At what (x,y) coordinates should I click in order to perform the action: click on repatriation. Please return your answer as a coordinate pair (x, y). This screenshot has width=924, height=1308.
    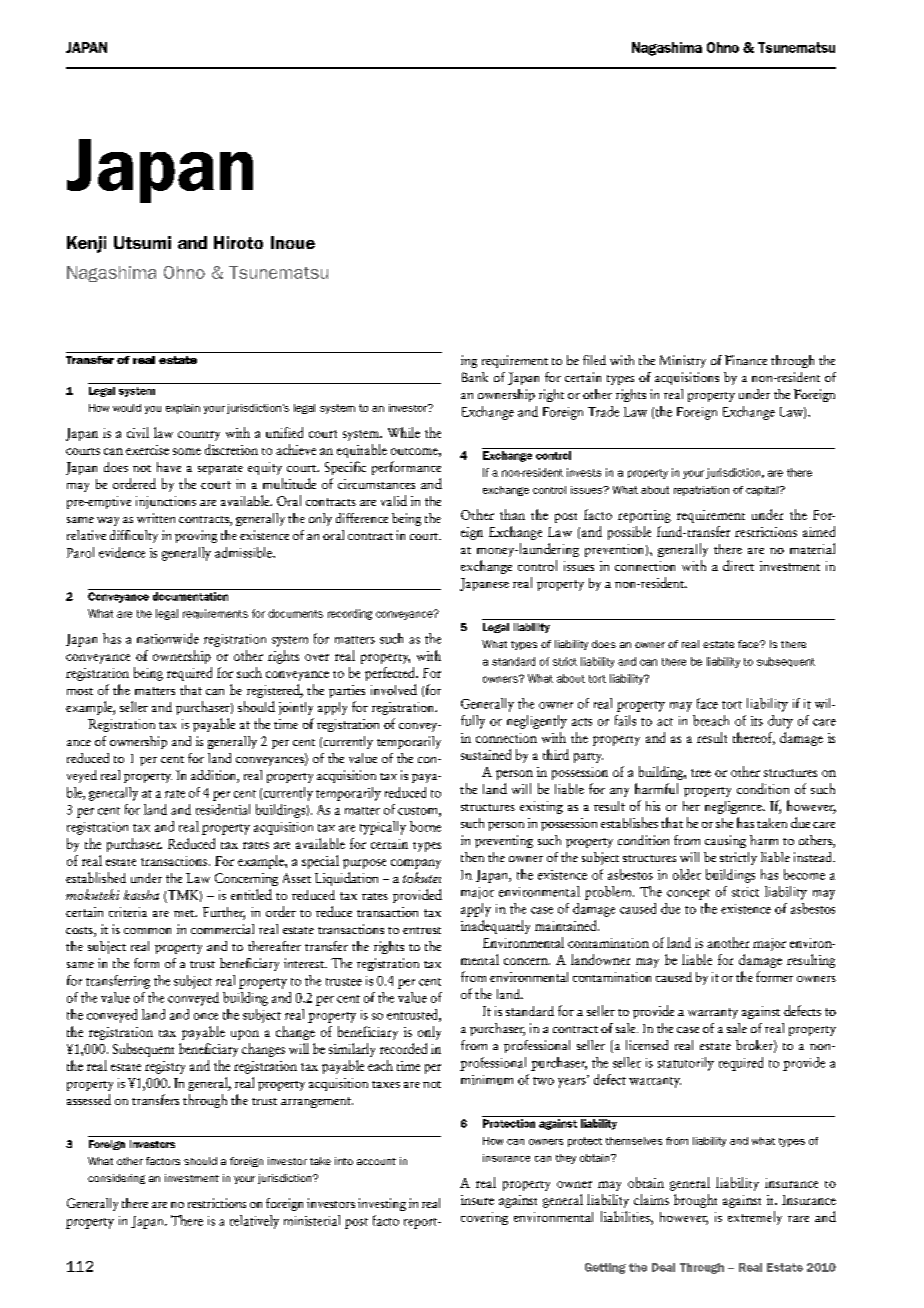
    Looking at the image, I should click on (701, 491).
